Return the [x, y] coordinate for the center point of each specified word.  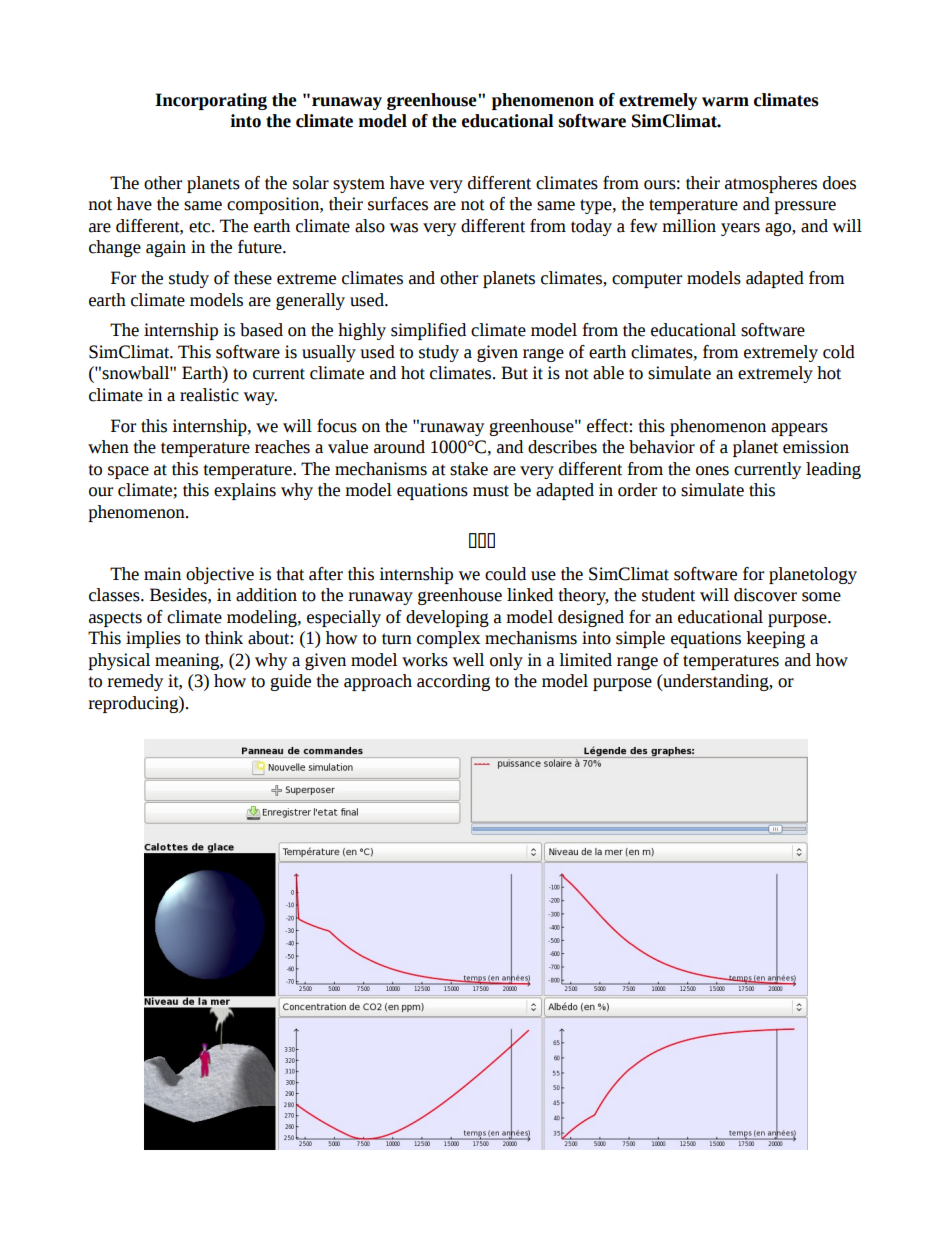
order [637, 490]
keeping [775, 639]
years [740, 229]
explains [245, 491]
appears [799, 429]
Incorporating [211, 101]
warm [725, 102]
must [491, 491]
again [166, 248]
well [468, 660]
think [224, 638]
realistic [209, 395]
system [359, 185]
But [514, 373]
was [404, 228]
